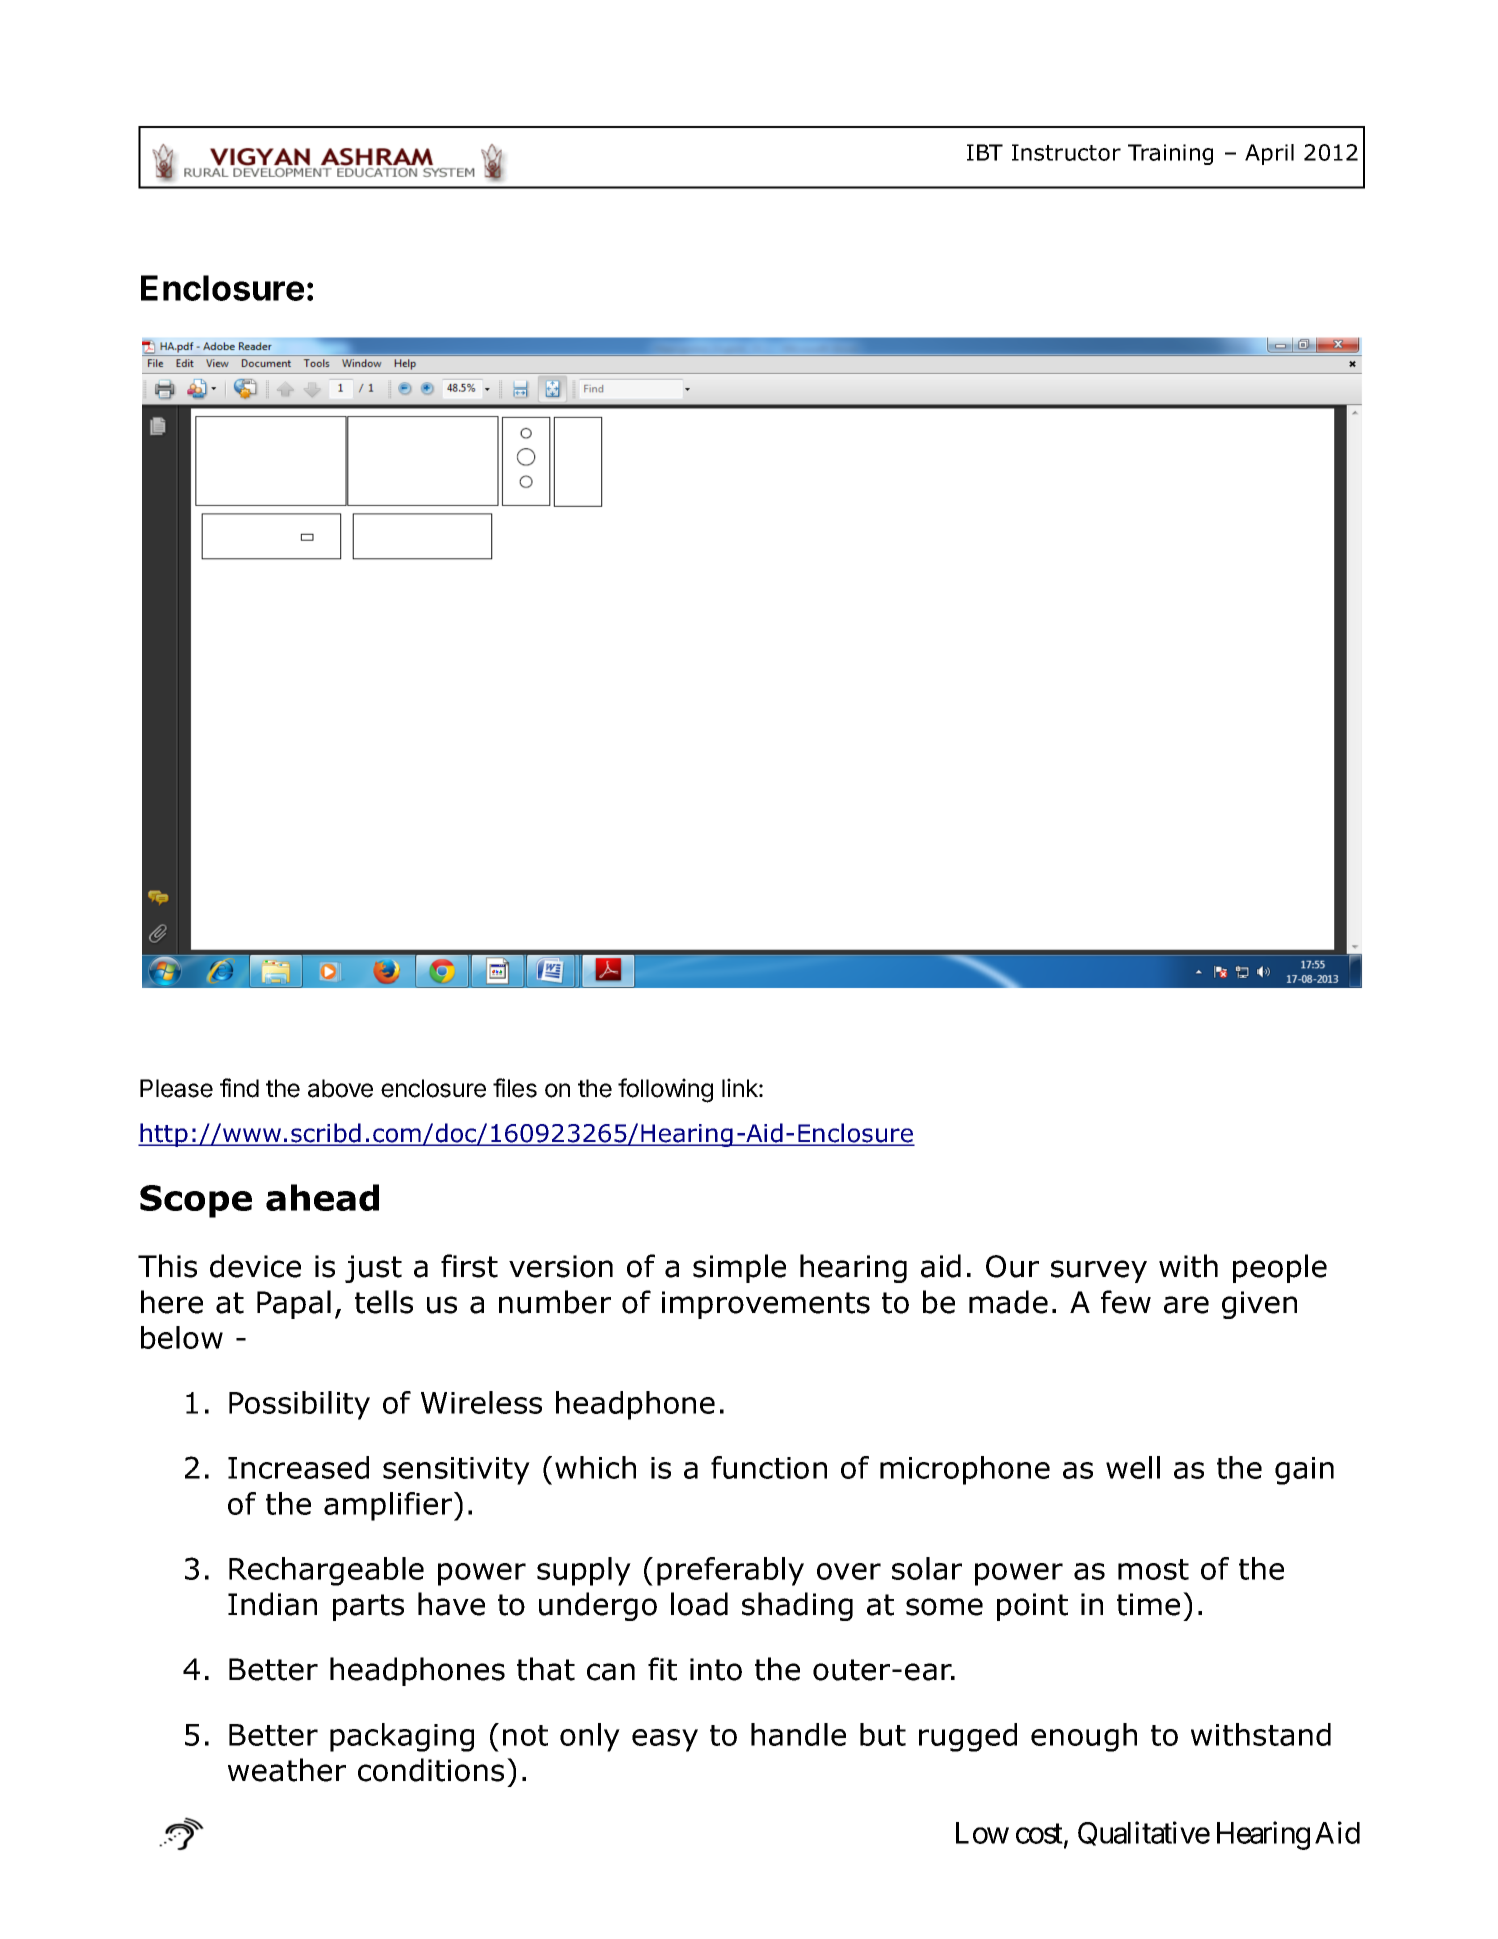 The width and height of the screenshot is (1498, 1939). What do you see at coordinates (287, 1770) in the screenshot?
I see `weather` at bounding box center [287, 1770].
